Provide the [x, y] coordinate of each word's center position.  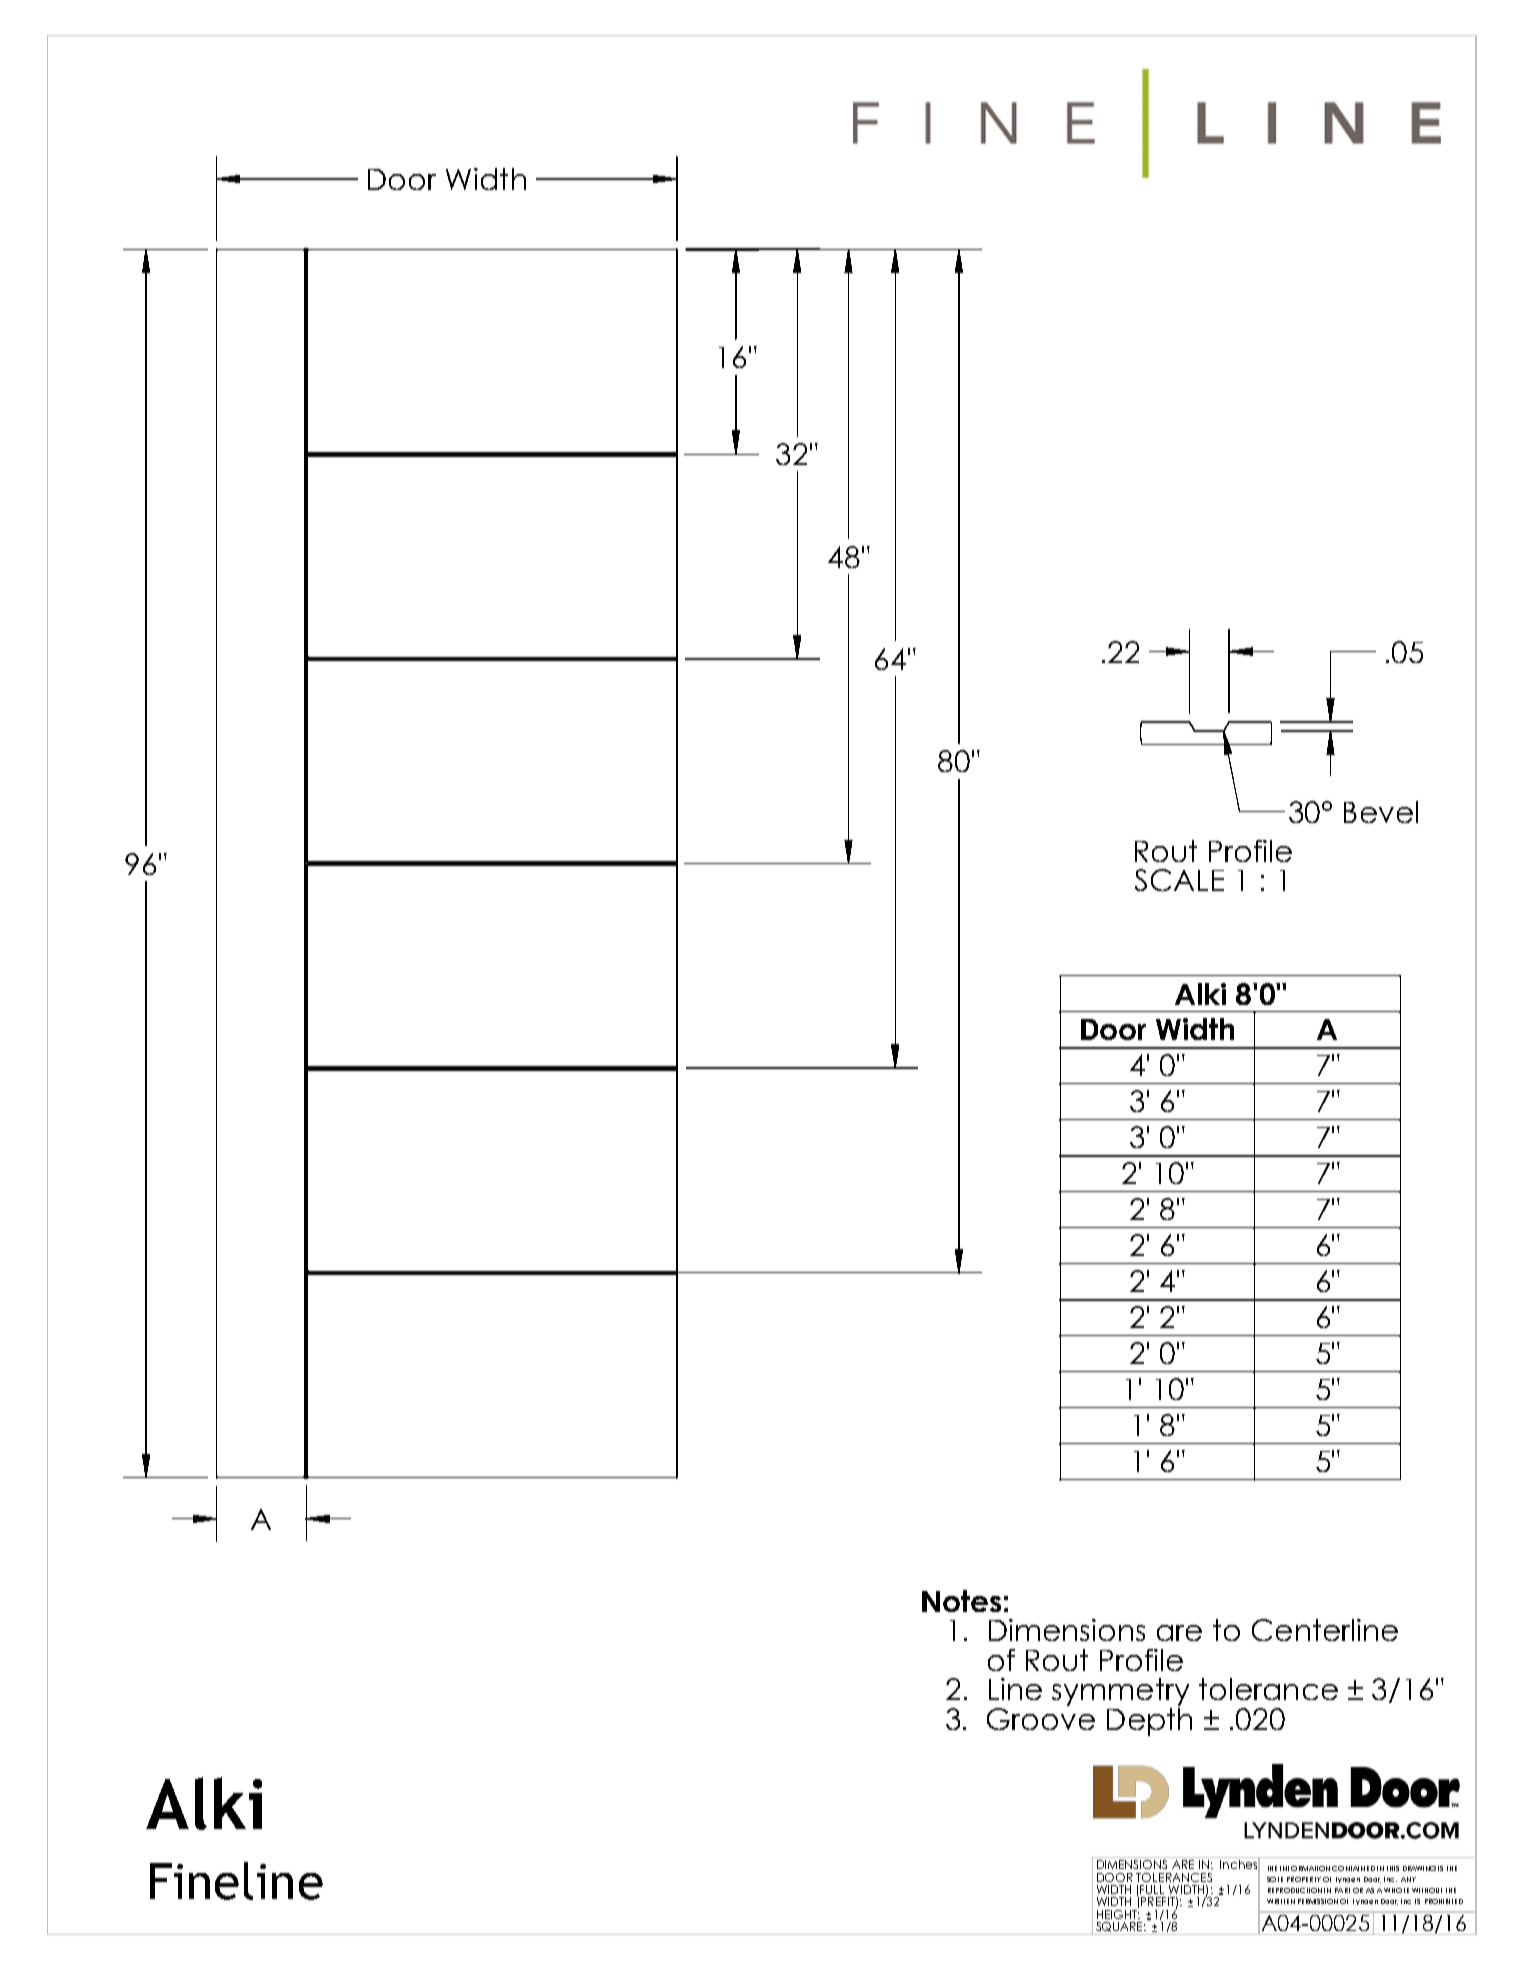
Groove [1041, 1717]
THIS [1393, 1868]
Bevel [1381, 812]
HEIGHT [1118, 1913]
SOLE [1275, 1879]
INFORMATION [1305, 1868]
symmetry [1120, 1692]
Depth [1149, 1720]
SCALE [1179, 880]
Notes [961, 1601]
